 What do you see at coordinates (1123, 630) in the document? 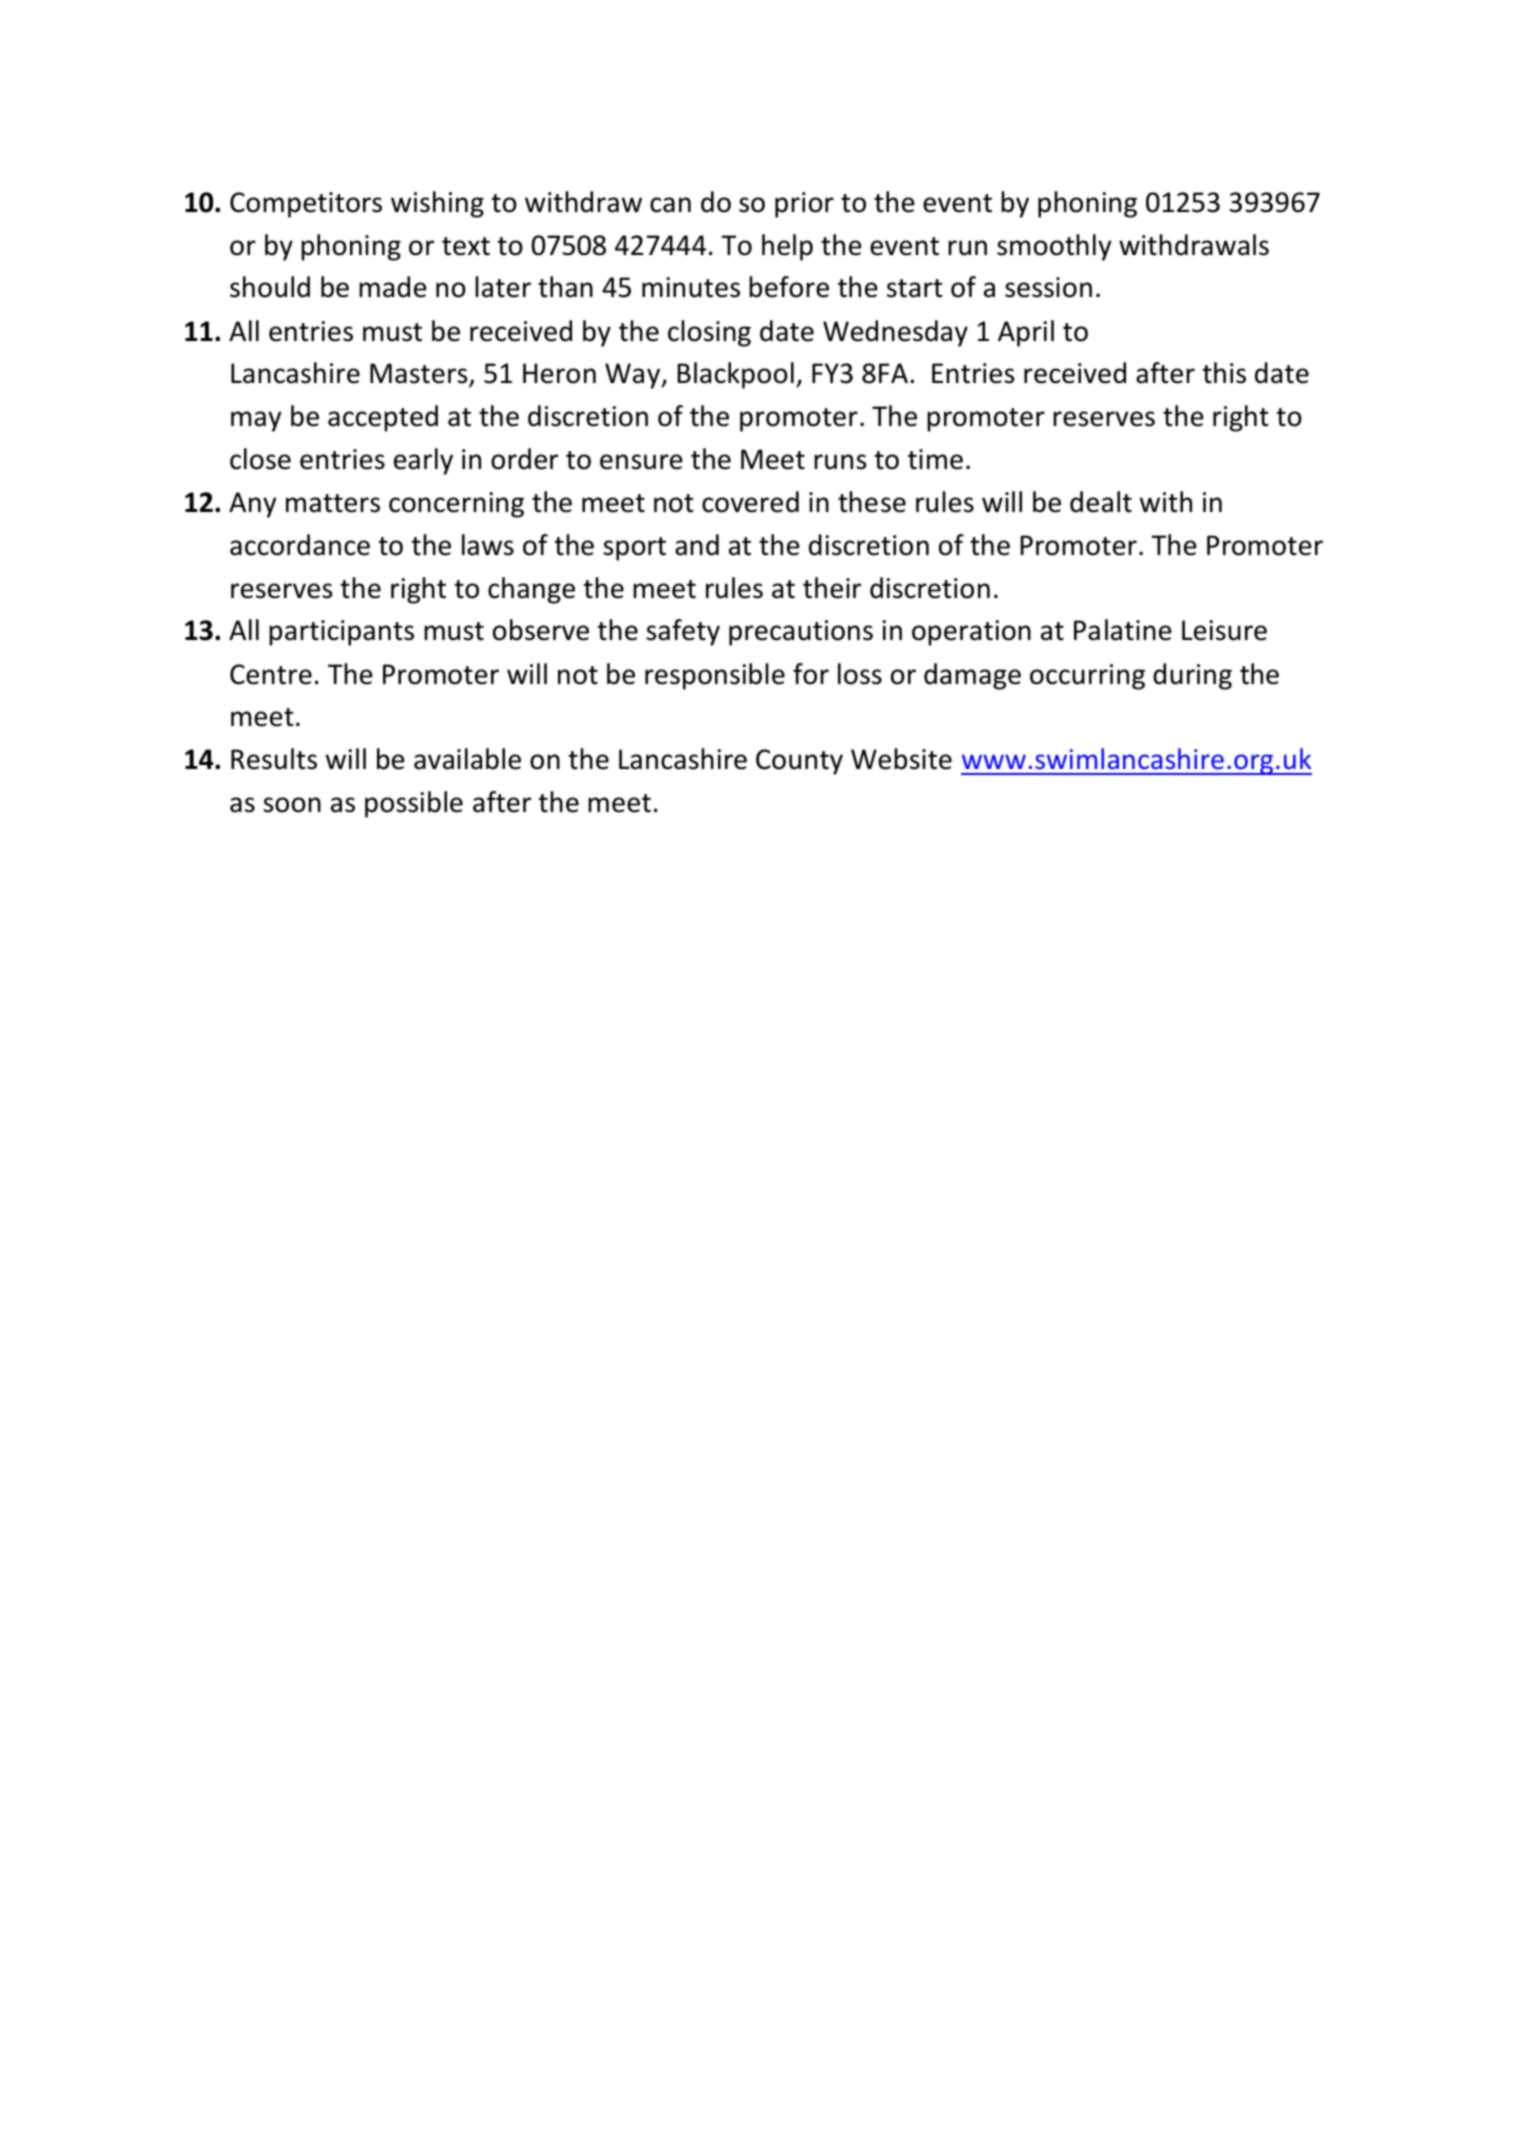
I see `Palatine` at bounding box center [1123, 630].
